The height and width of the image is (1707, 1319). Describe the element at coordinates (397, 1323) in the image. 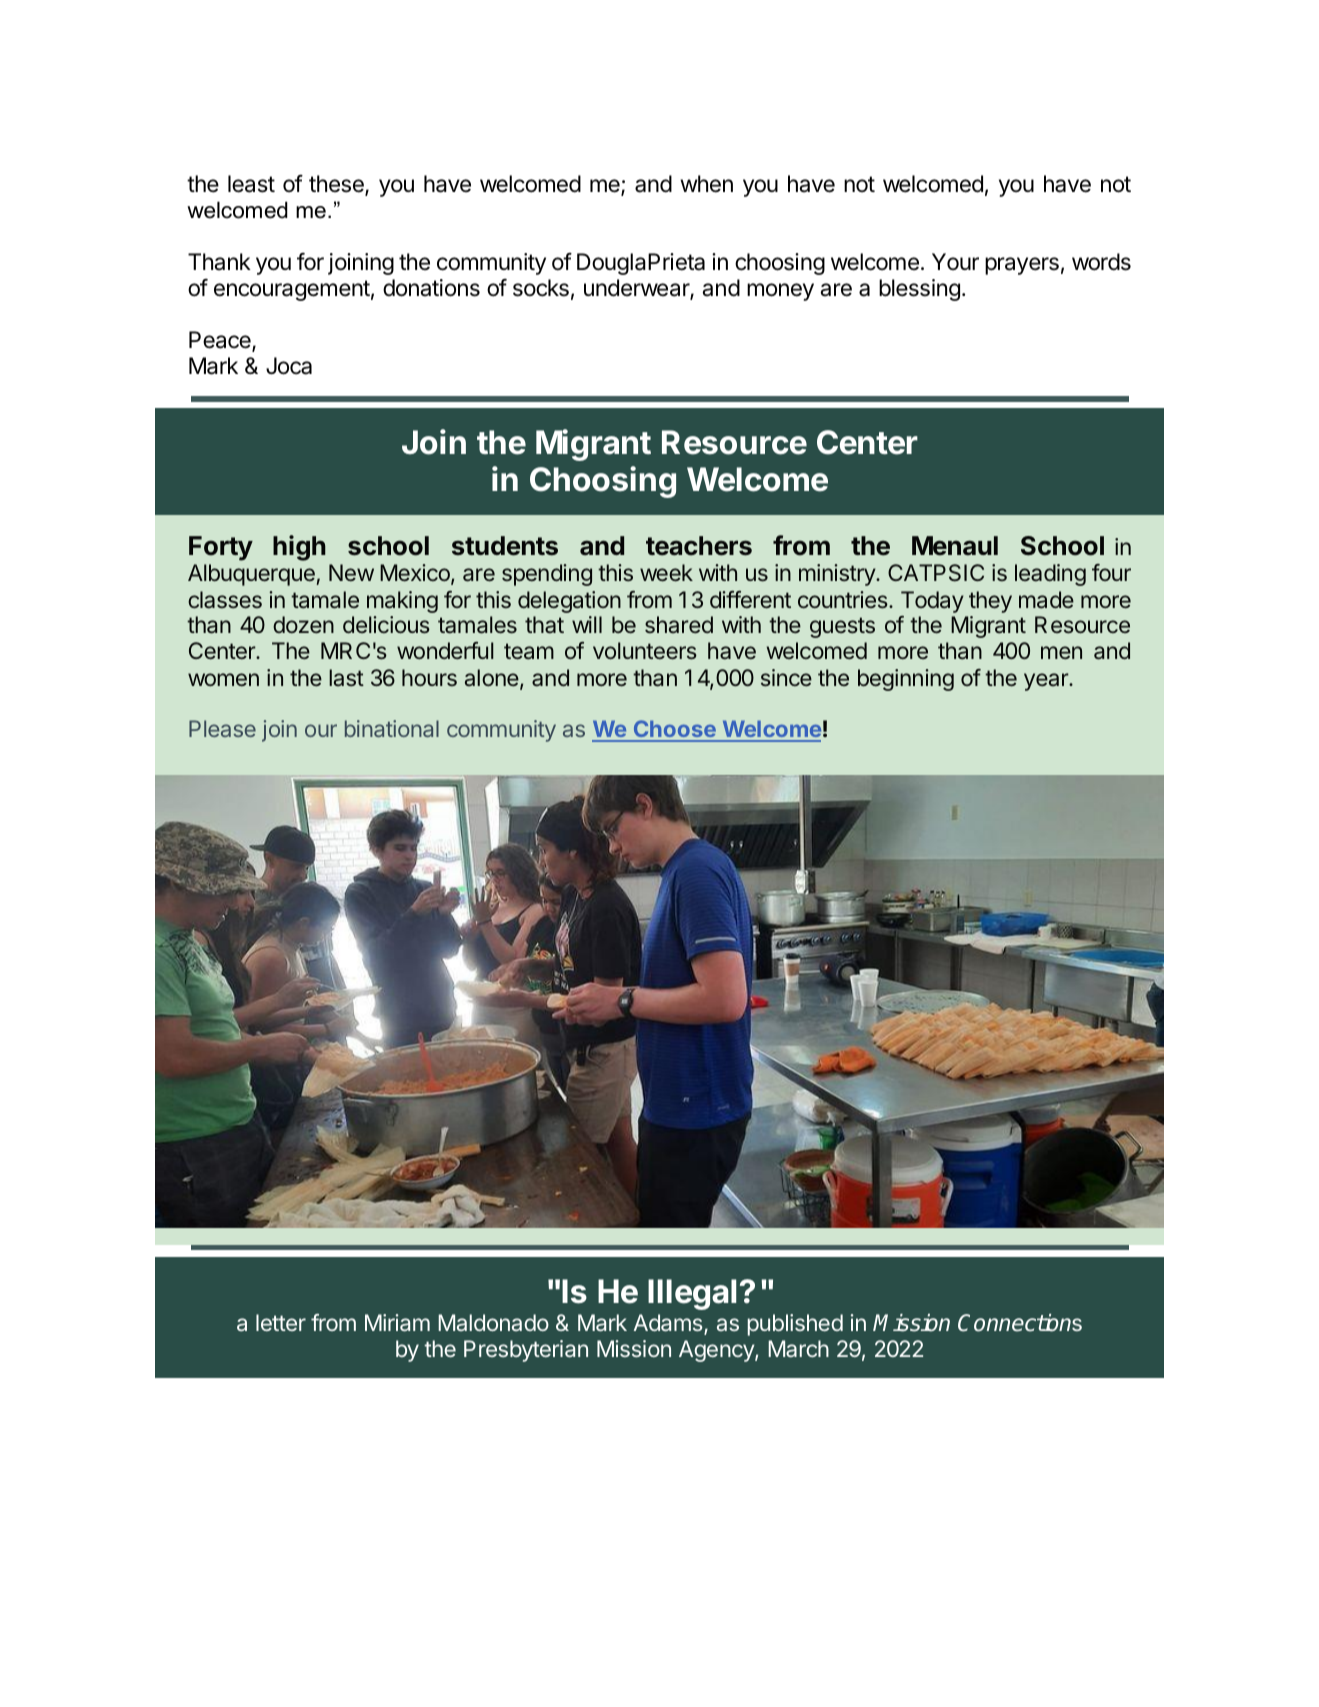

I see `Miriam` at that location.
